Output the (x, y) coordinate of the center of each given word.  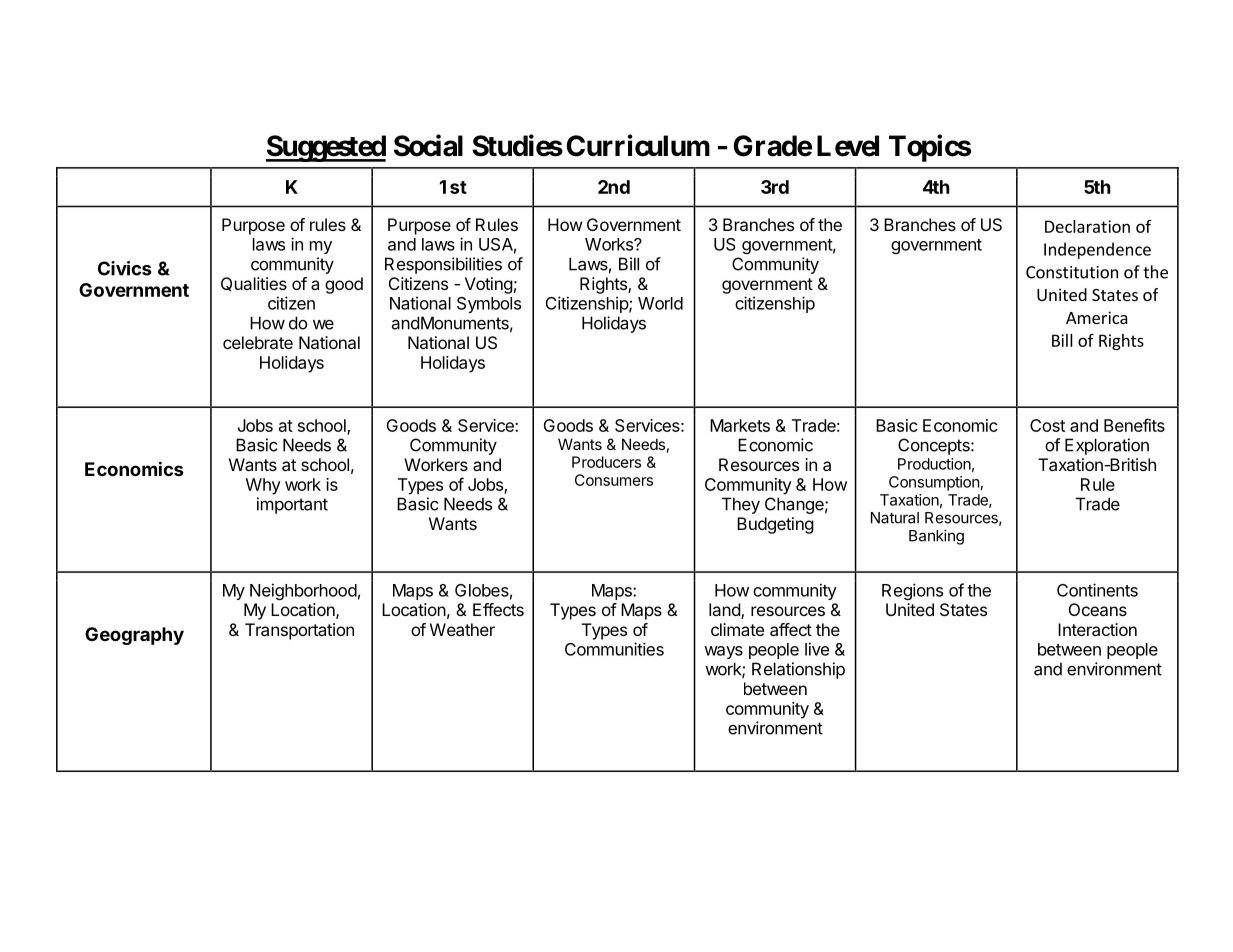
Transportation (299, 631)
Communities (614, 649)
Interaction (1097, 629)
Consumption (934, 483)
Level (848, 146)
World (660, 303)
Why (263, 486)
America (1097, 317)
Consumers (614, 480)
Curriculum (638, 145)
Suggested (326, 148)
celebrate (258, 342)
